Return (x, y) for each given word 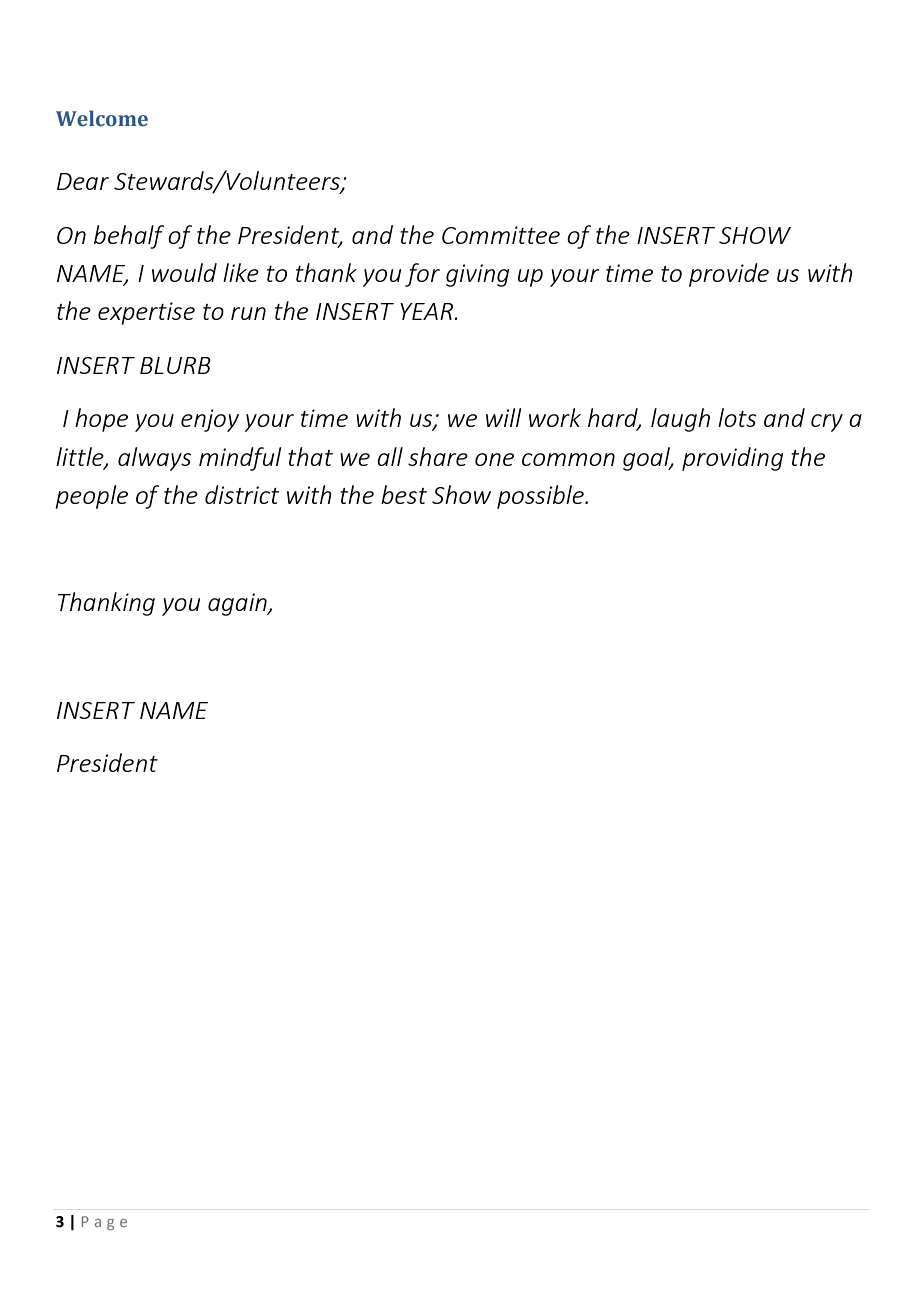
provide (729, 275)
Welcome (102, 118)
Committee (501, 235)
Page (104, 1223)
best (404, 494)
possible (541, 497)
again (238, 604)
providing (732, 459)
